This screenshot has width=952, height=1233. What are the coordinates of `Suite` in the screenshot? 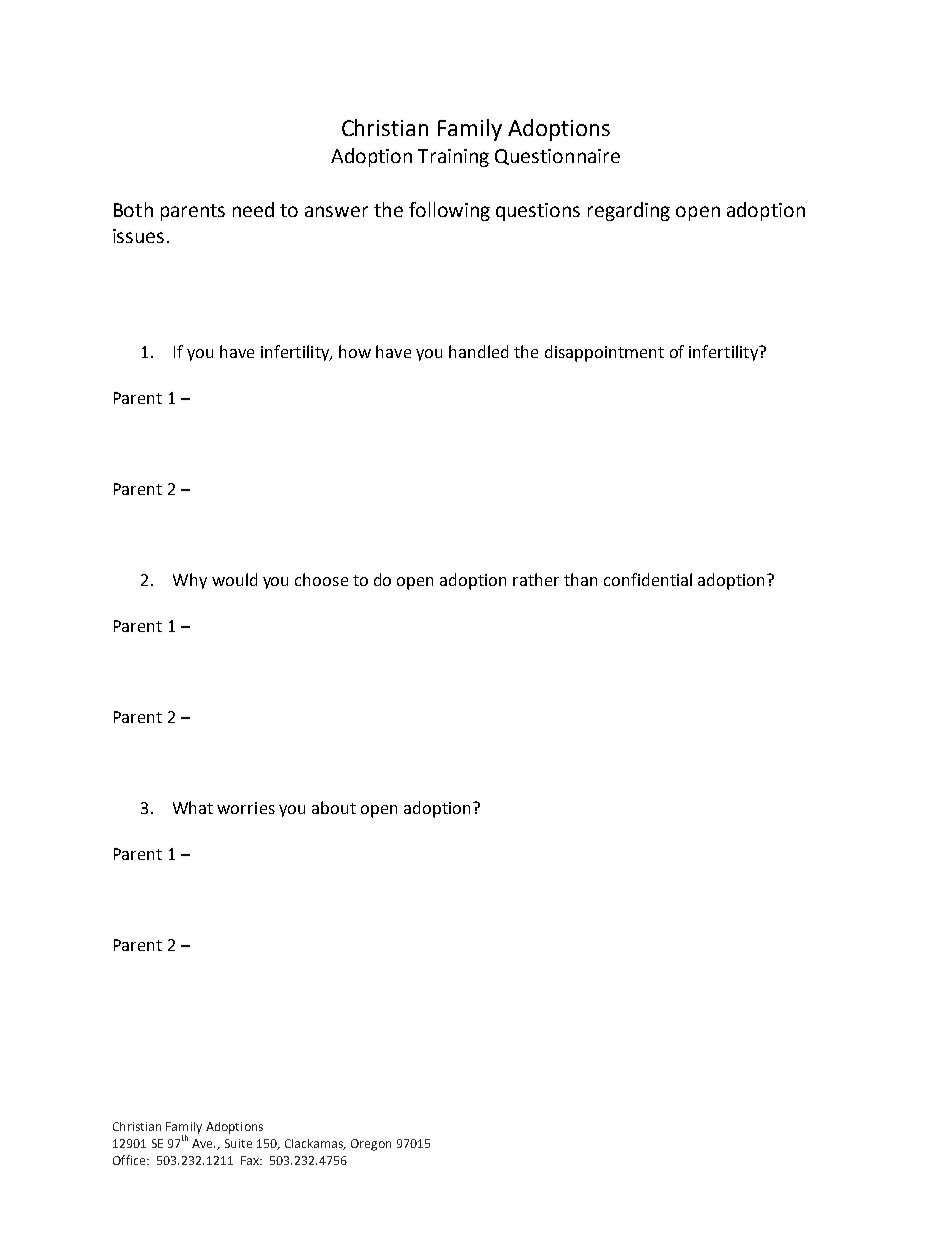 It's located at (238, 1143).
